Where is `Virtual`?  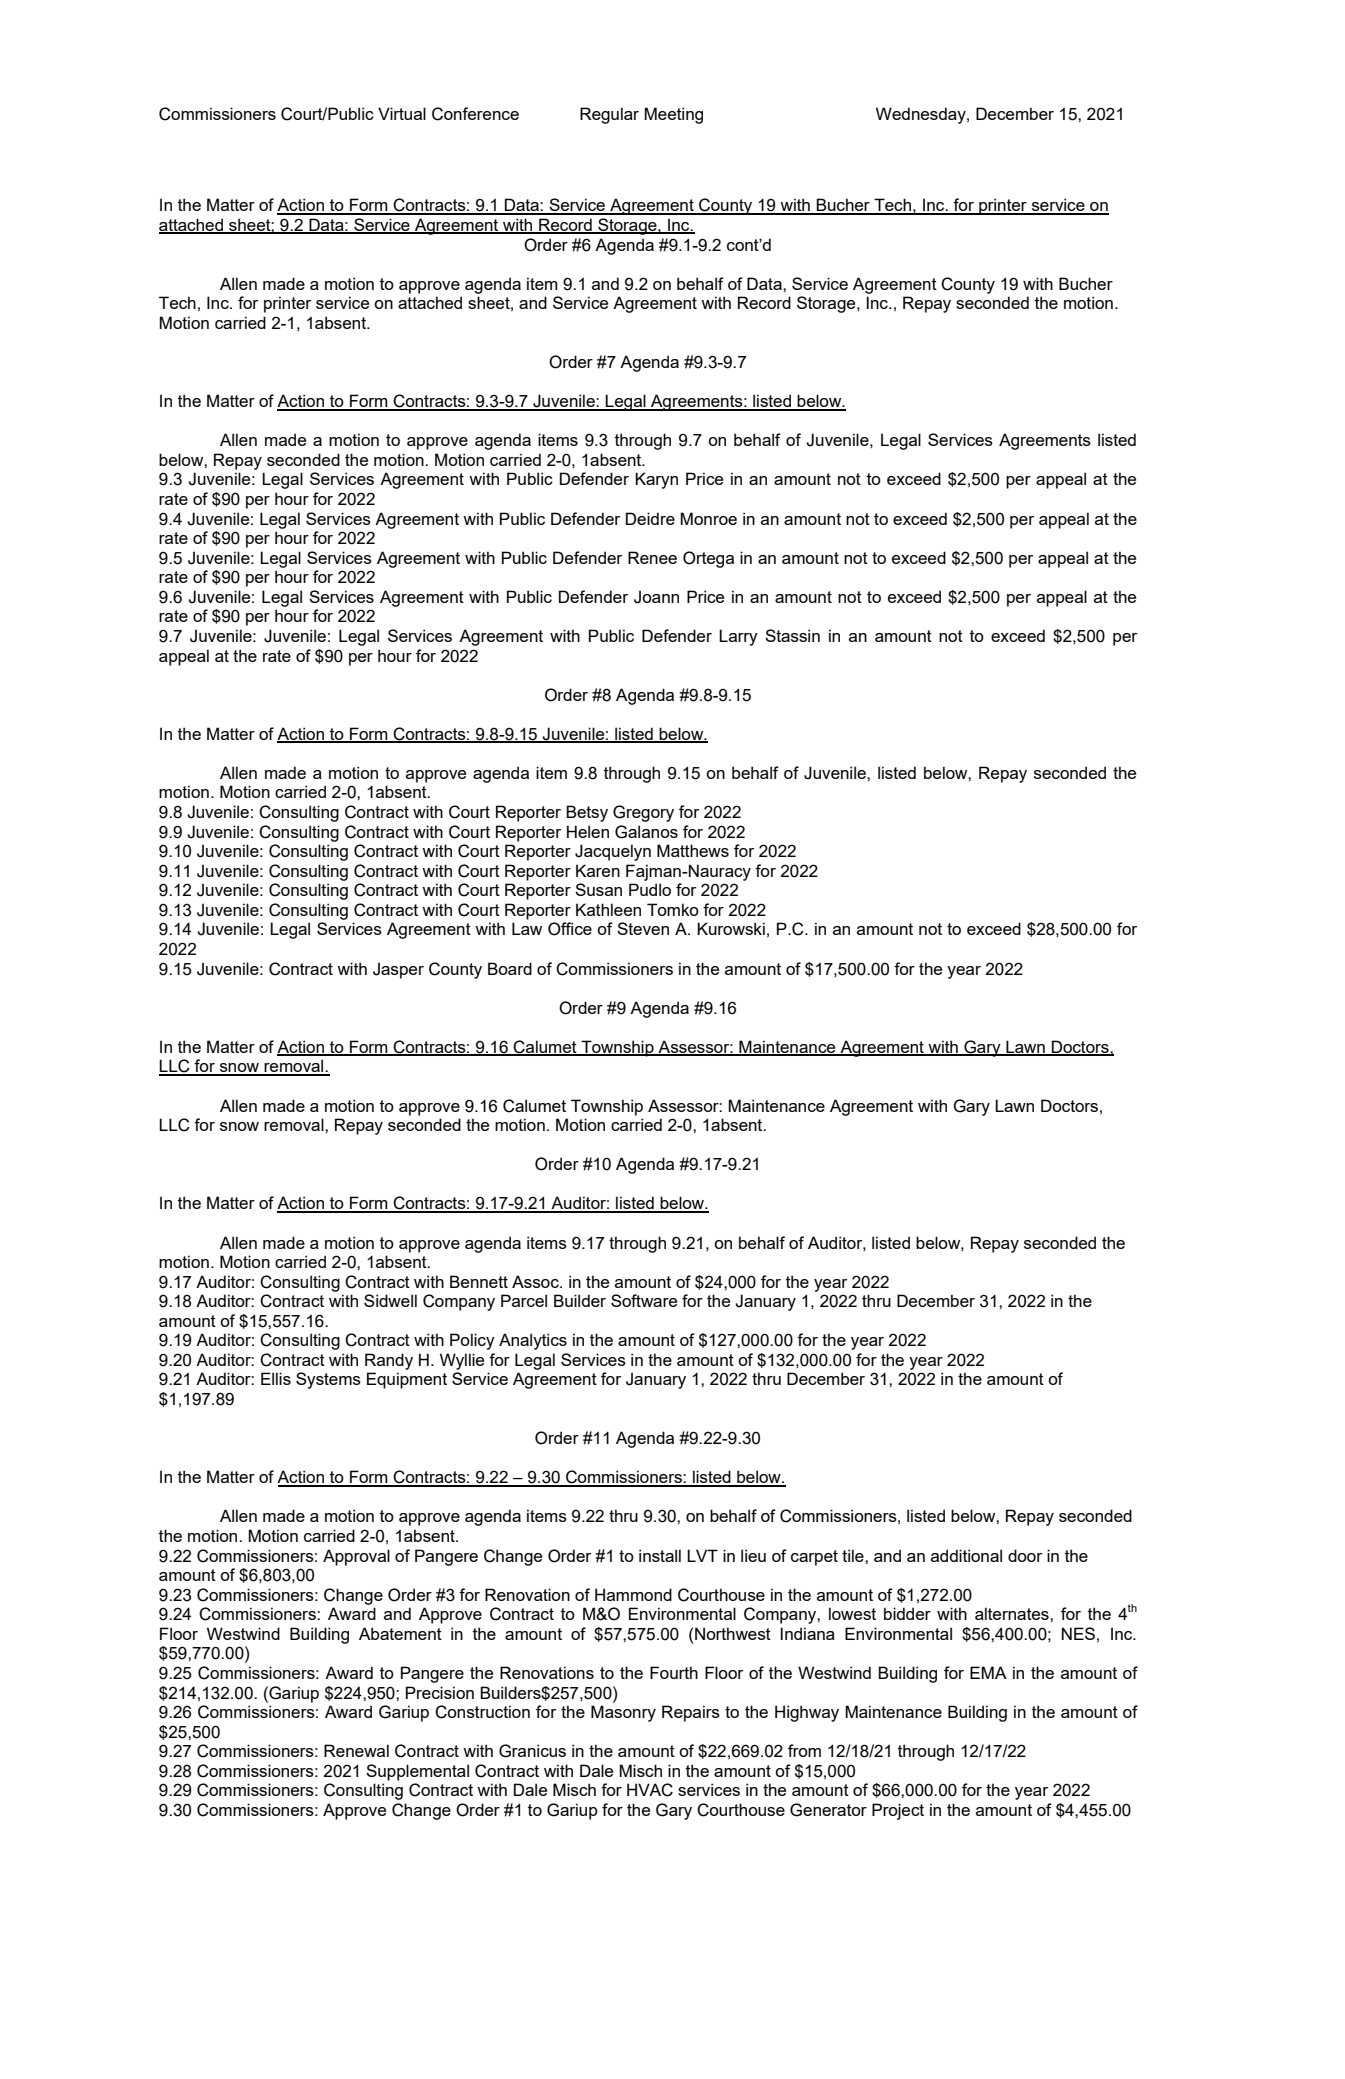
Virtual is located at coordinates (402, 113).
